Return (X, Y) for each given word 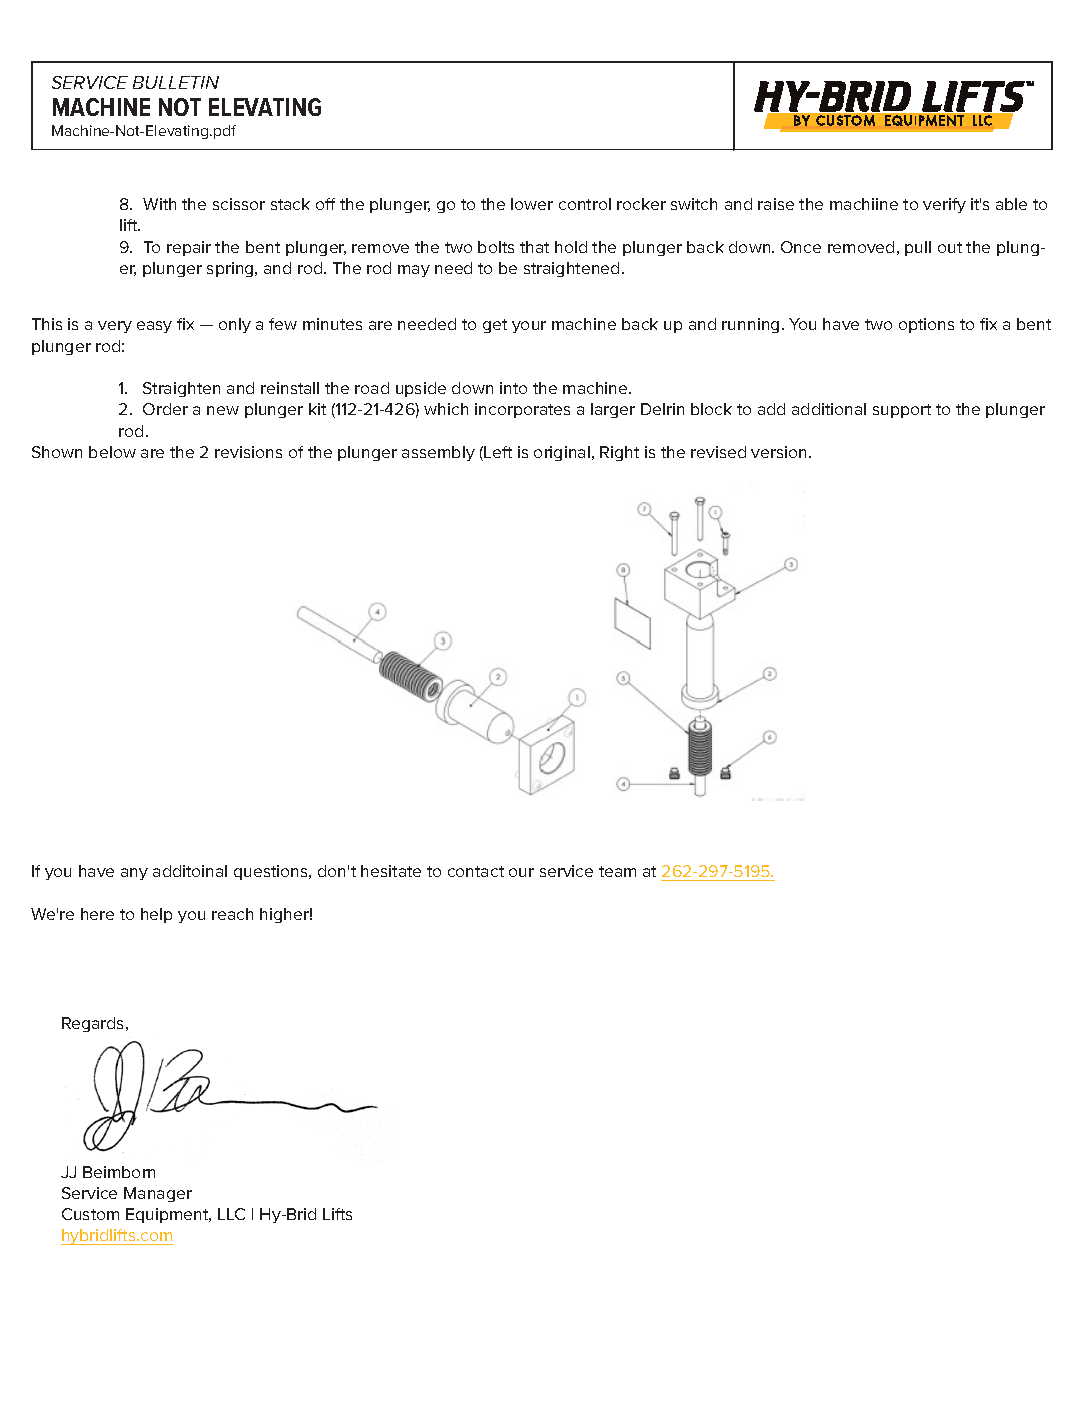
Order (165, 409)
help (156, 915)
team (617, 871)
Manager (158, 1194)
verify (944, 205)
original (562, 453)
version (780, 452)
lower (532, 204)
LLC (231, 1214)
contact (476, 871)
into (513, 388)
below (112, 452)
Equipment (168, 1215)
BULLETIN (176, 82)
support (902, 411)
